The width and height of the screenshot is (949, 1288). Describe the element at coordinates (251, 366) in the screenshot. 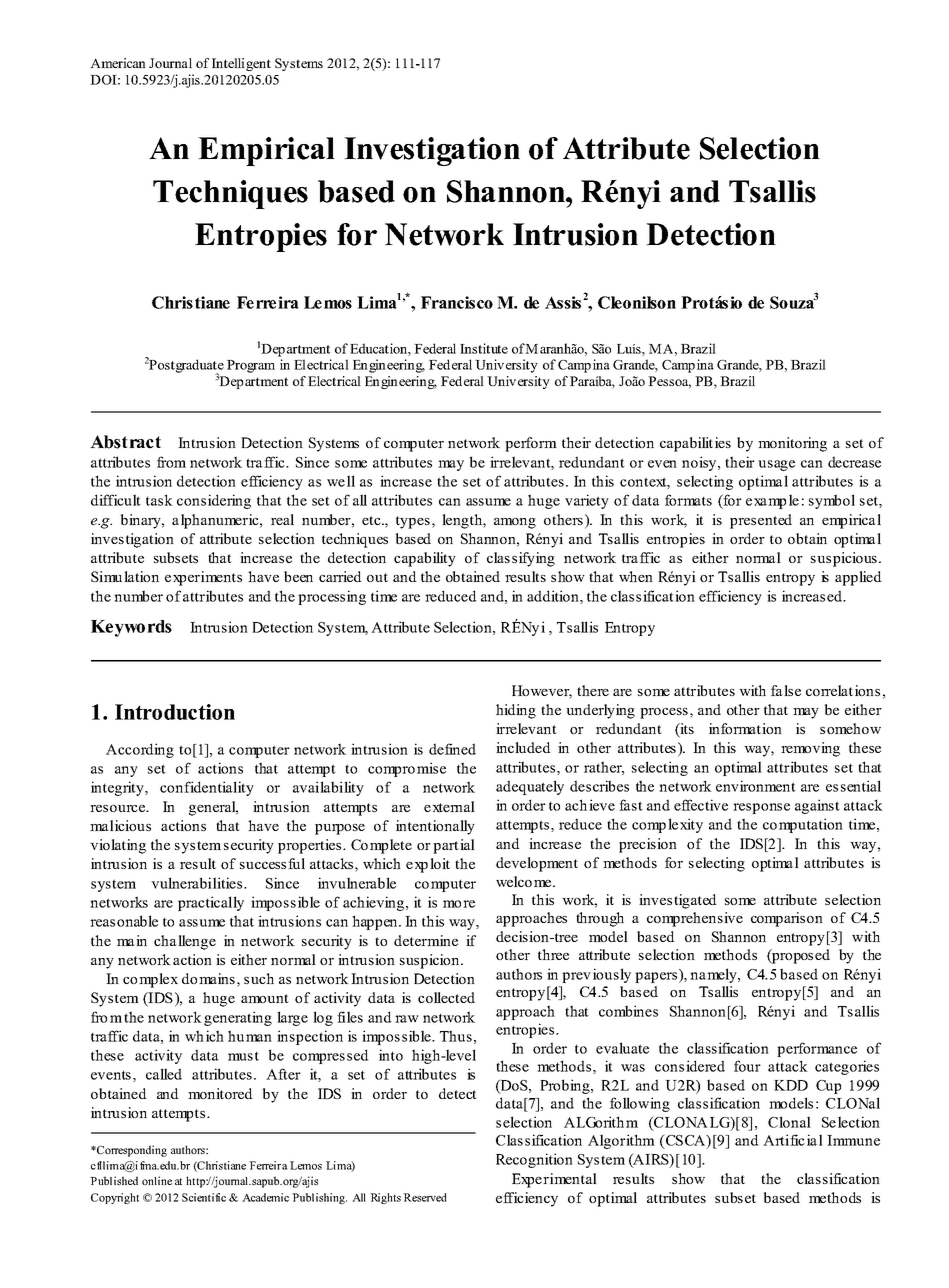

I see `Program` at that location.
